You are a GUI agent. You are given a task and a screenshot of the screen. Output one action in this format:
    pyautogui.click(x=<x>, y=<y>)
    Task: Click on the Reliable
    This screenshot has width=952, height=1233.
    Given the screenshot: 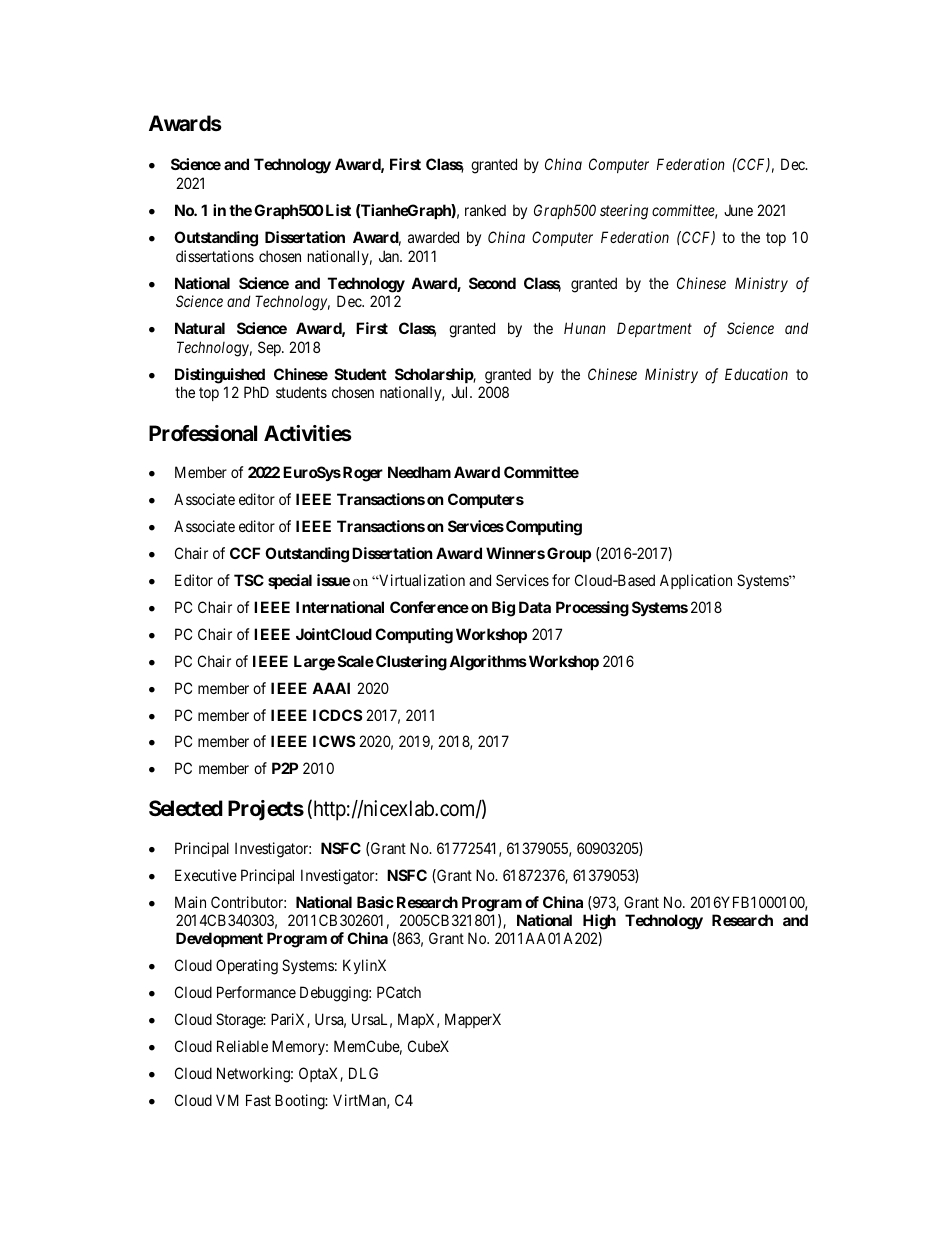 What is the action you would take?
    pyautogui.click(x=242, y=1046)
